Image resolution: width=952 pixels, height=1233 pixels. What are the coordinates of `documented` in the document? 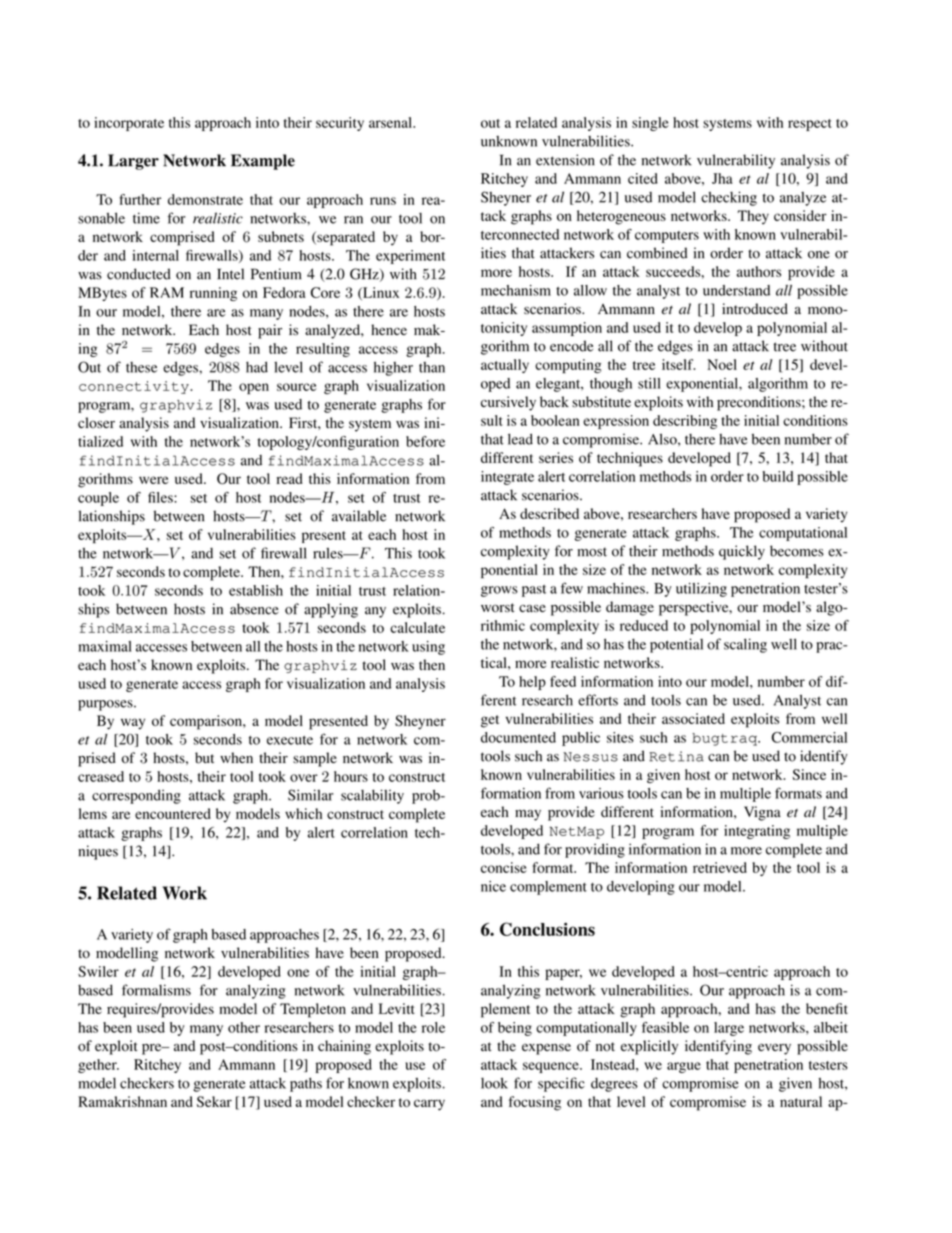 It's located at (518, 737).
